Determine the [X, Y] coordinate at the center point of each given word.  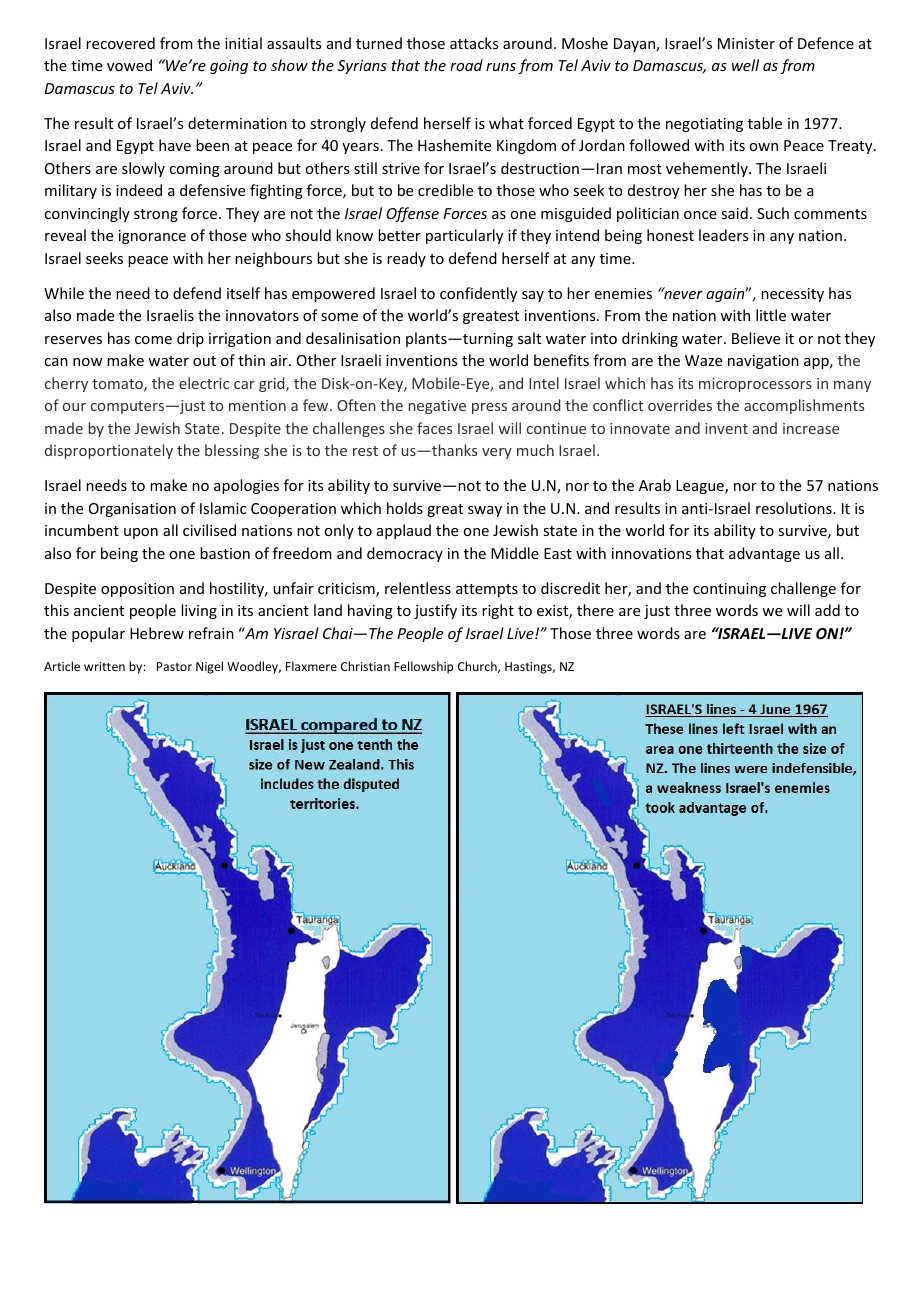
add [827, 610]
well [745, 65]
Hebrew [157, 633]
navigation [763, 362]
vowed [129, 65]
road [466, 65]
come [153, 340]
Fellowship [423, 667]
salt [529, 338]
